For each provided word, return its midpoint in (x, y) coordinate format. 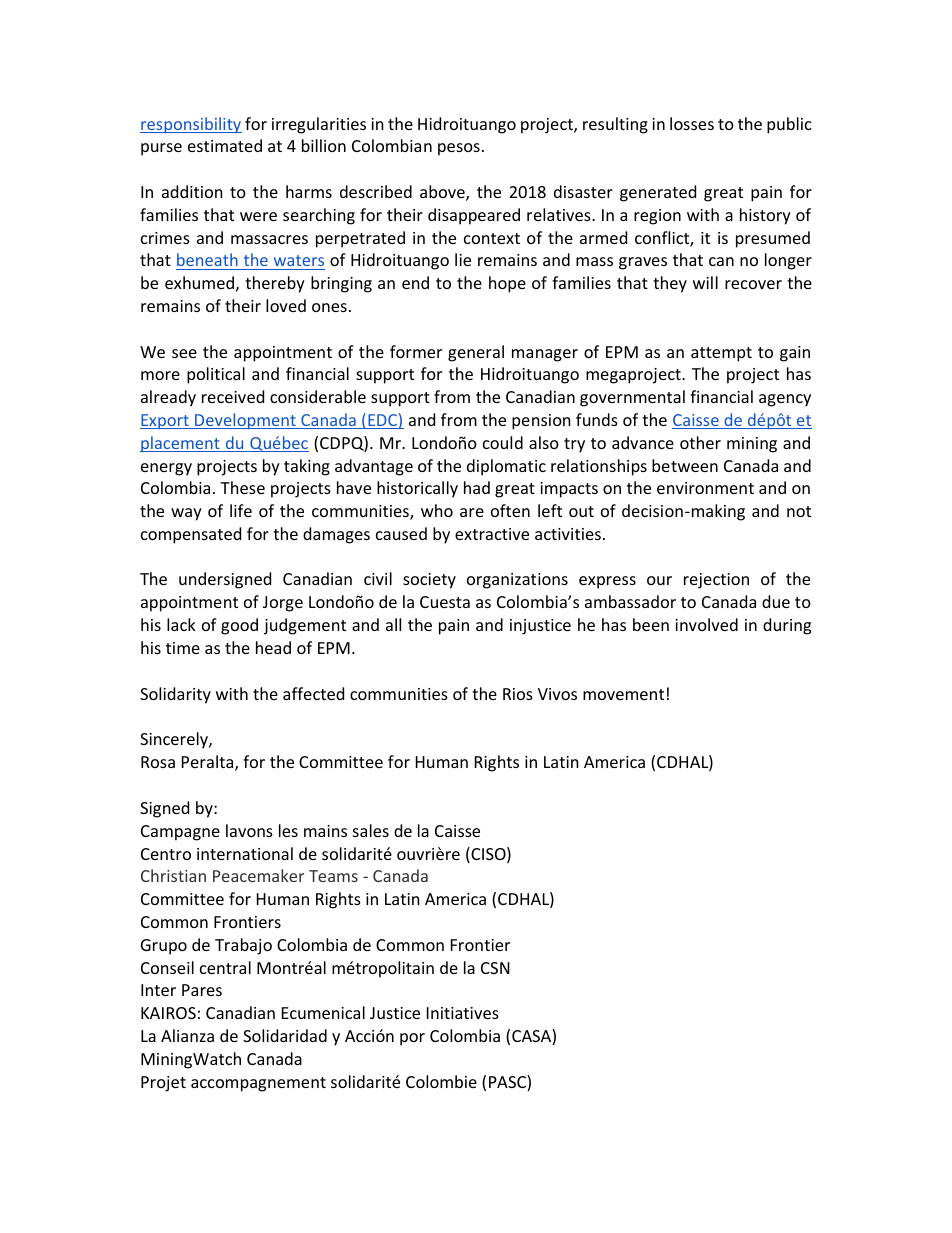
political (216, 375)
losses (692, 123)
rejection (716, 581)
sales (371, 830)
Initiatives (463, 1013)
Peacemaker (258, 875)
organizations (517, 581)
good (239, 626)
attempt (721, 354)
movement (623, 694)
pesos (459, 149)
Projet (163, 1084)
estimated (225, 145)
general (476, 353)
